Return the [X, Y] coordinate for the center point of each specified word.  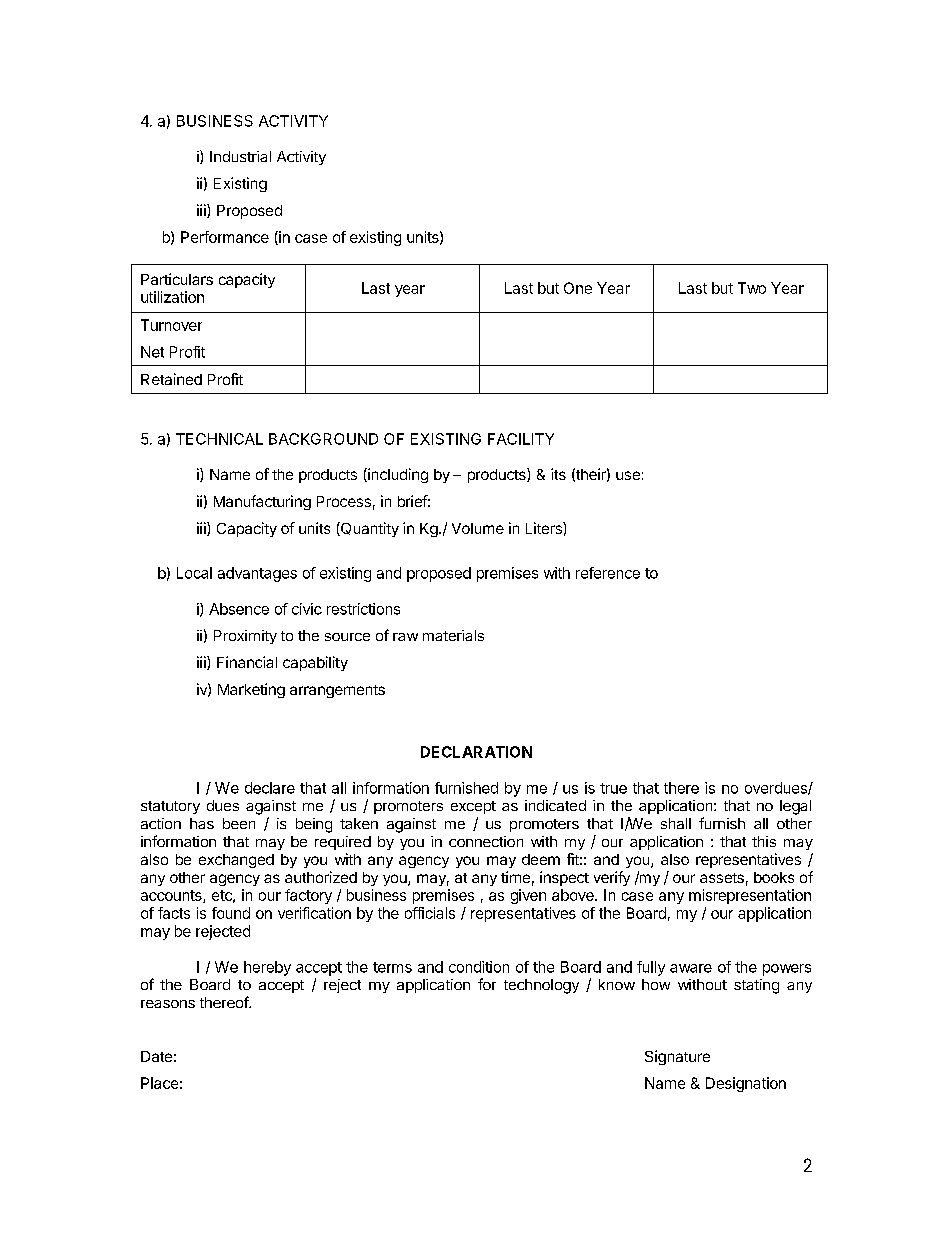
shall [676, 823]
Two [752, 288]
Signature [677, 1057]
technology [541, 986]
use [628, 475]
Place [159, 1083]
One [578, 288]
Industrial [240, 156]
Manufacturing [262, 502]
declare [270, 788]
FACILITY [521, 439]
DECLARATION [476, 752]
